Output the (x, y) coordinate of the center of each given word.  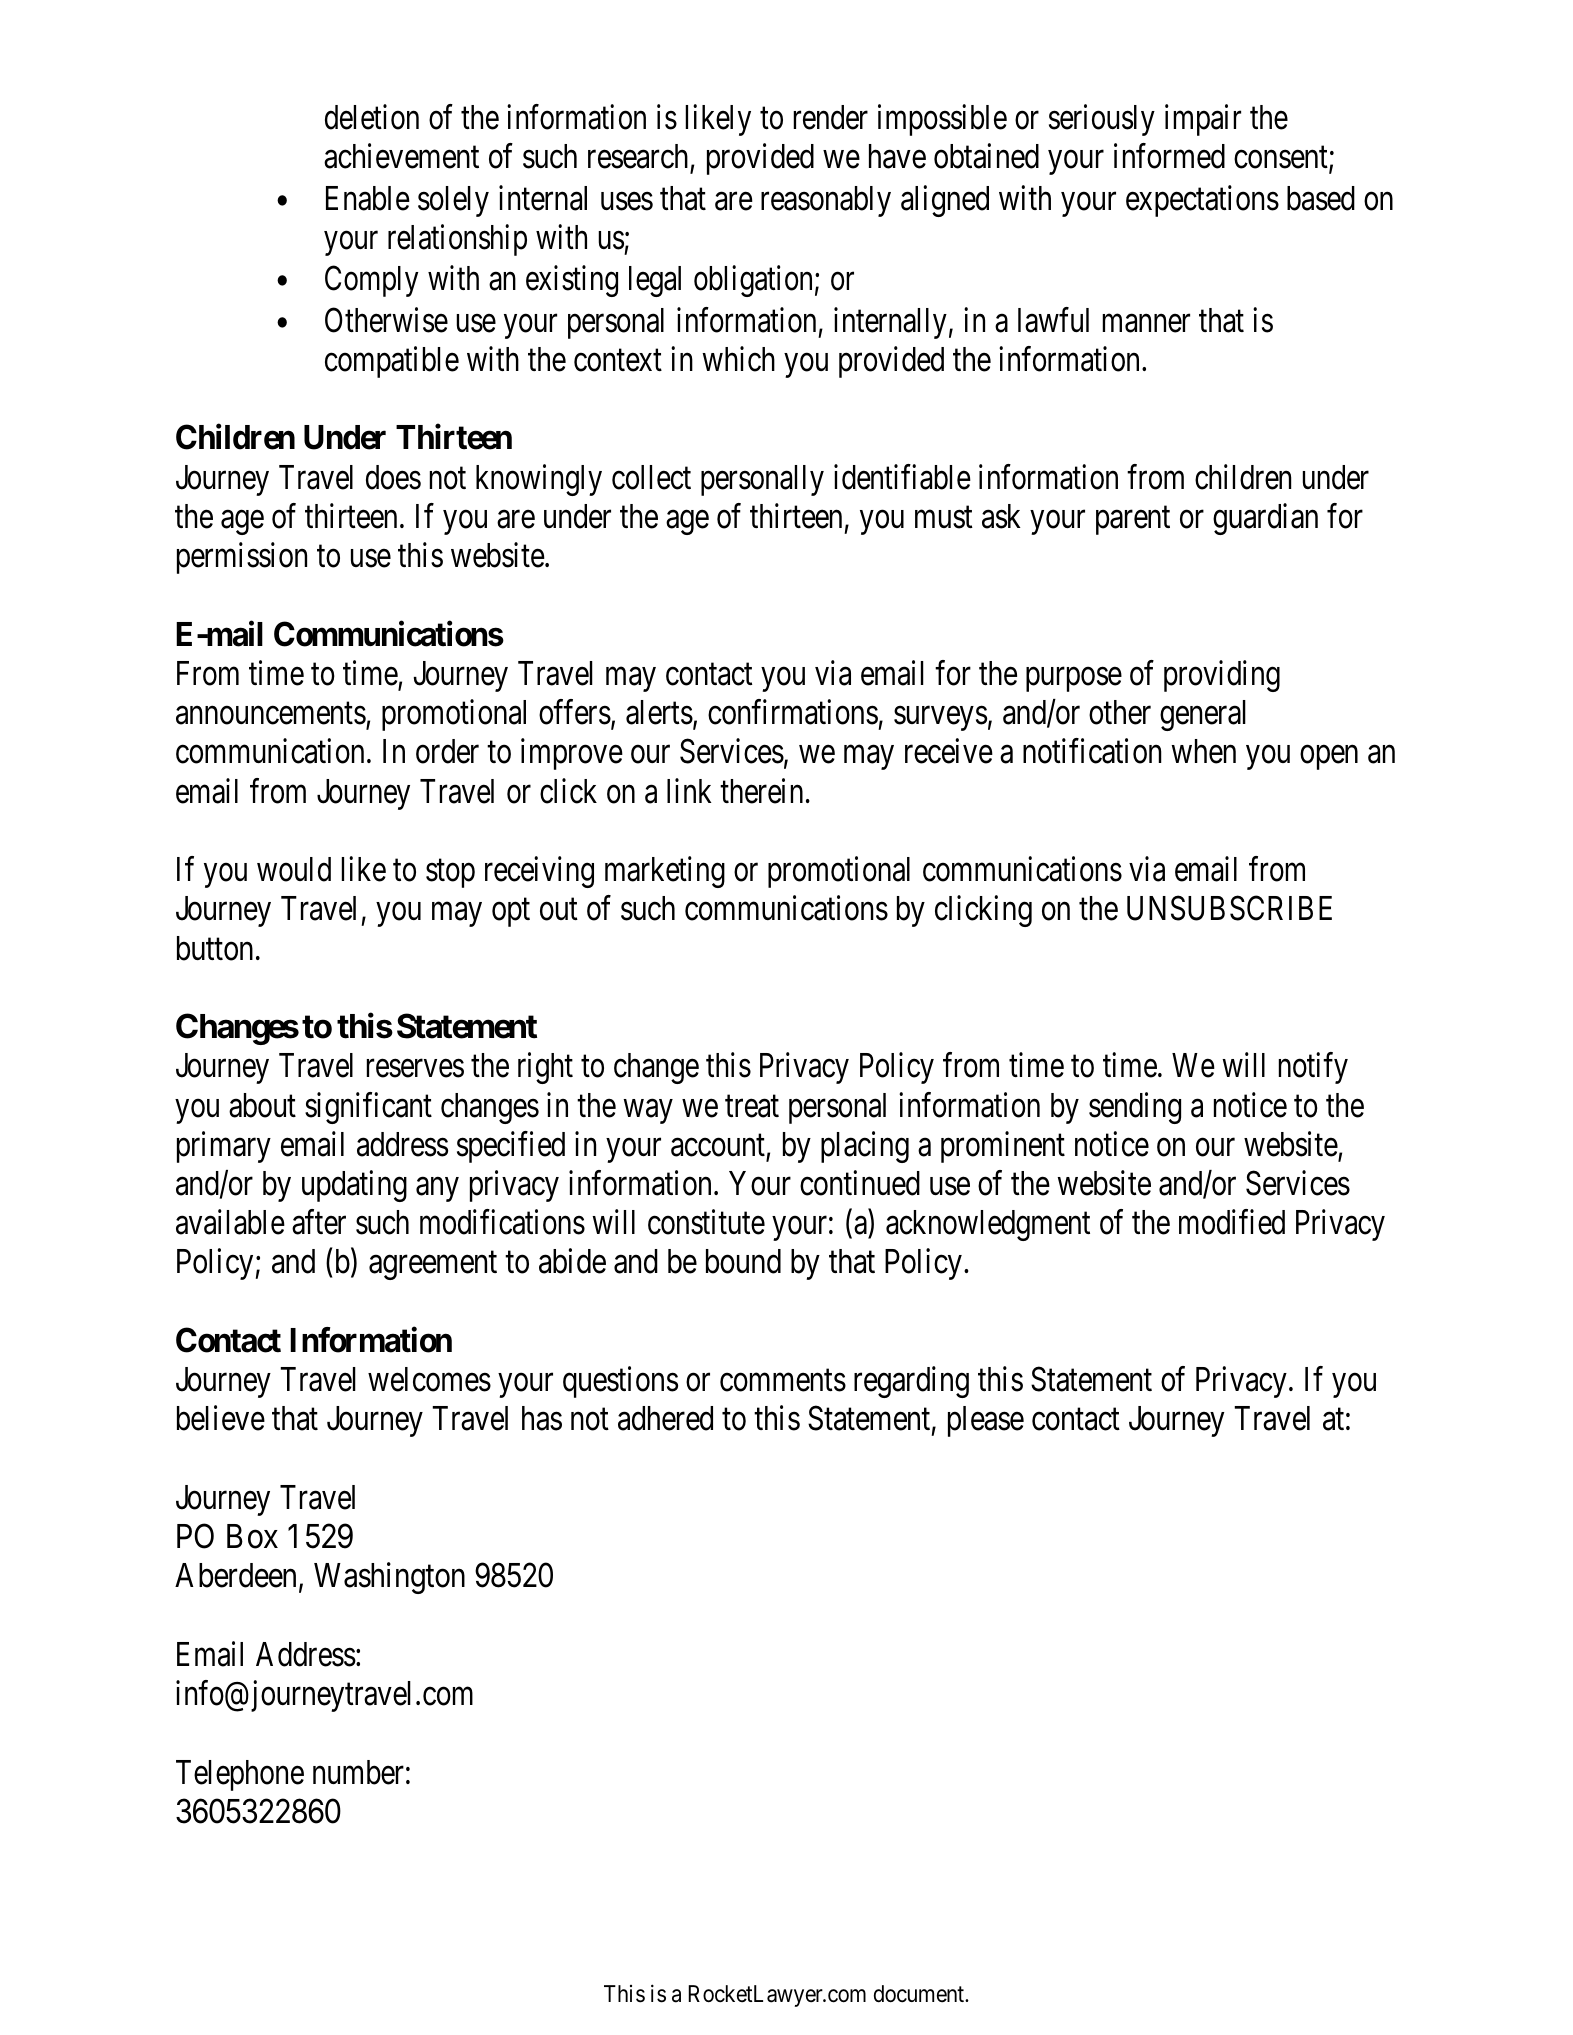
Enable (368, 198)
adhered (665, 1418)
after (319, 1222)
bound (743, 1261)
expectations (1202, 201)
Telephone (240, 1775)
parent (1133, 521)
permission (242, 558)
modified (1232, 1222)
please (986, 1421)
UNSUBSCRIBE (1229, 908)
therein (761, 791)
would (294, 869)
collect (651, 477)
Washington (389, 1578)
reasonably (826, 201)
